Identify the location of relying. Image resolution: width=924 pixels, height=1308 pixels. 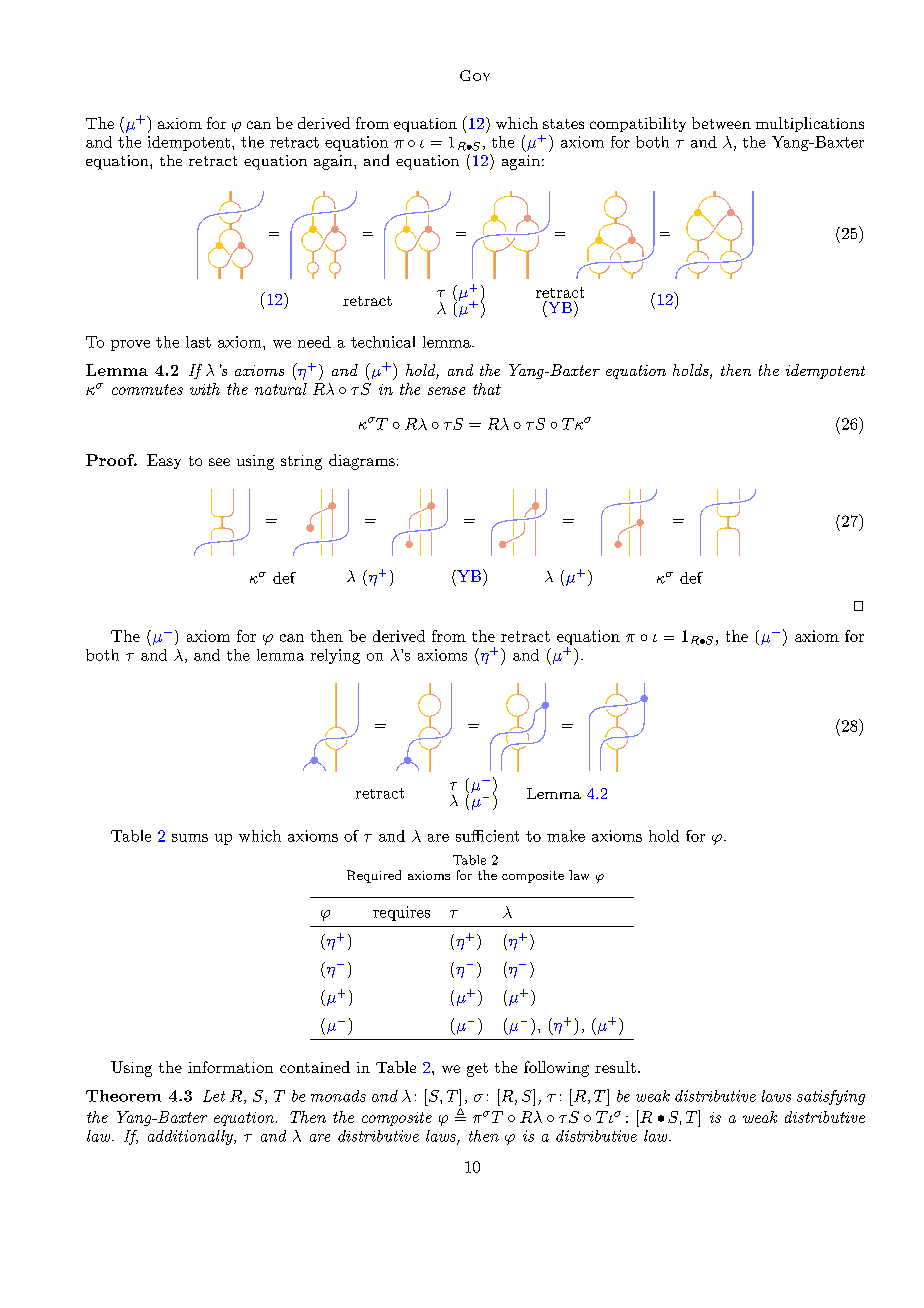
(335, 656).
